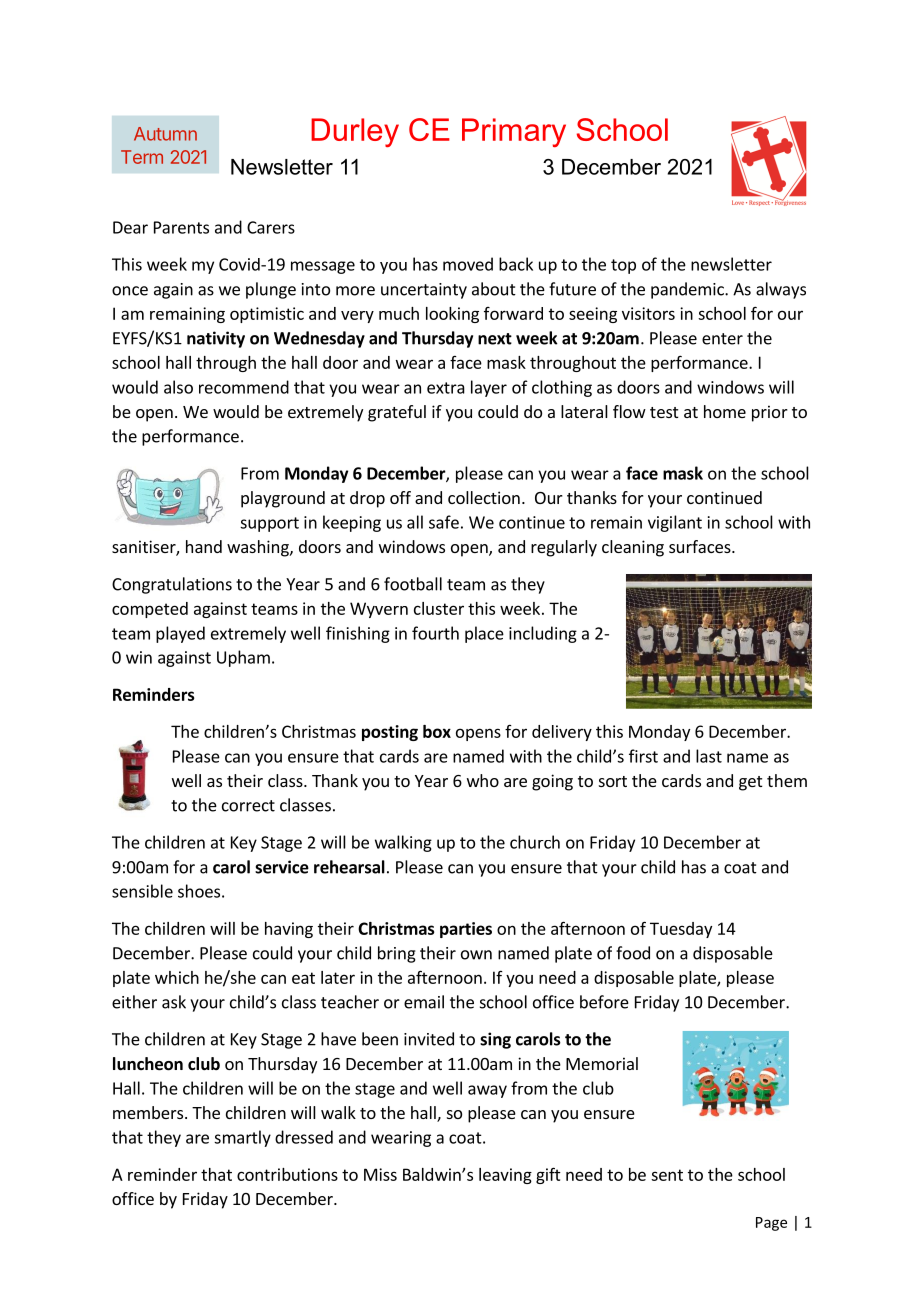 This image has width=924, height=1308. I want to click on top, so click(623, 266).
